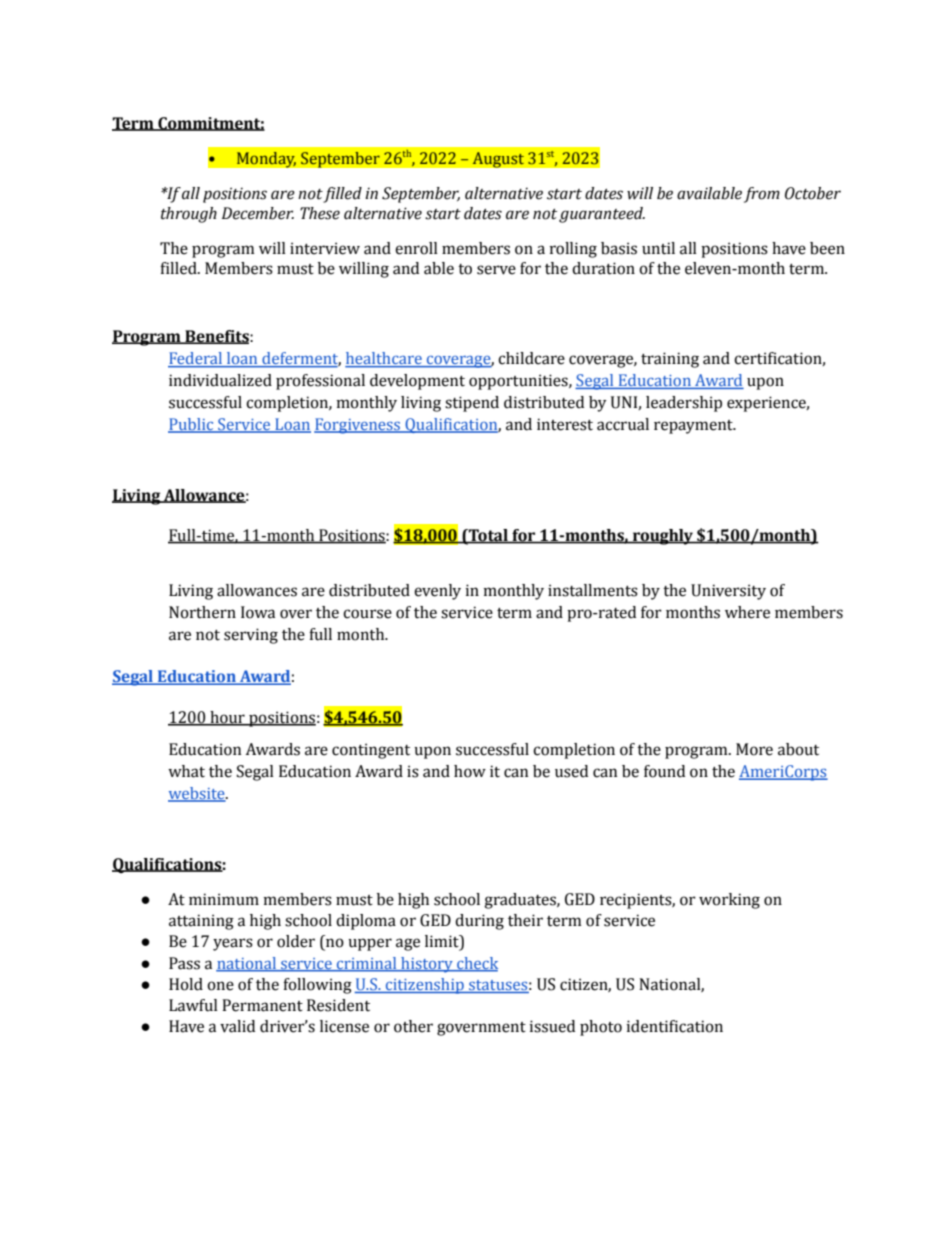  Describe the element at coordinates (472, 404) in the screenshot. I see `stipend` at that location.
